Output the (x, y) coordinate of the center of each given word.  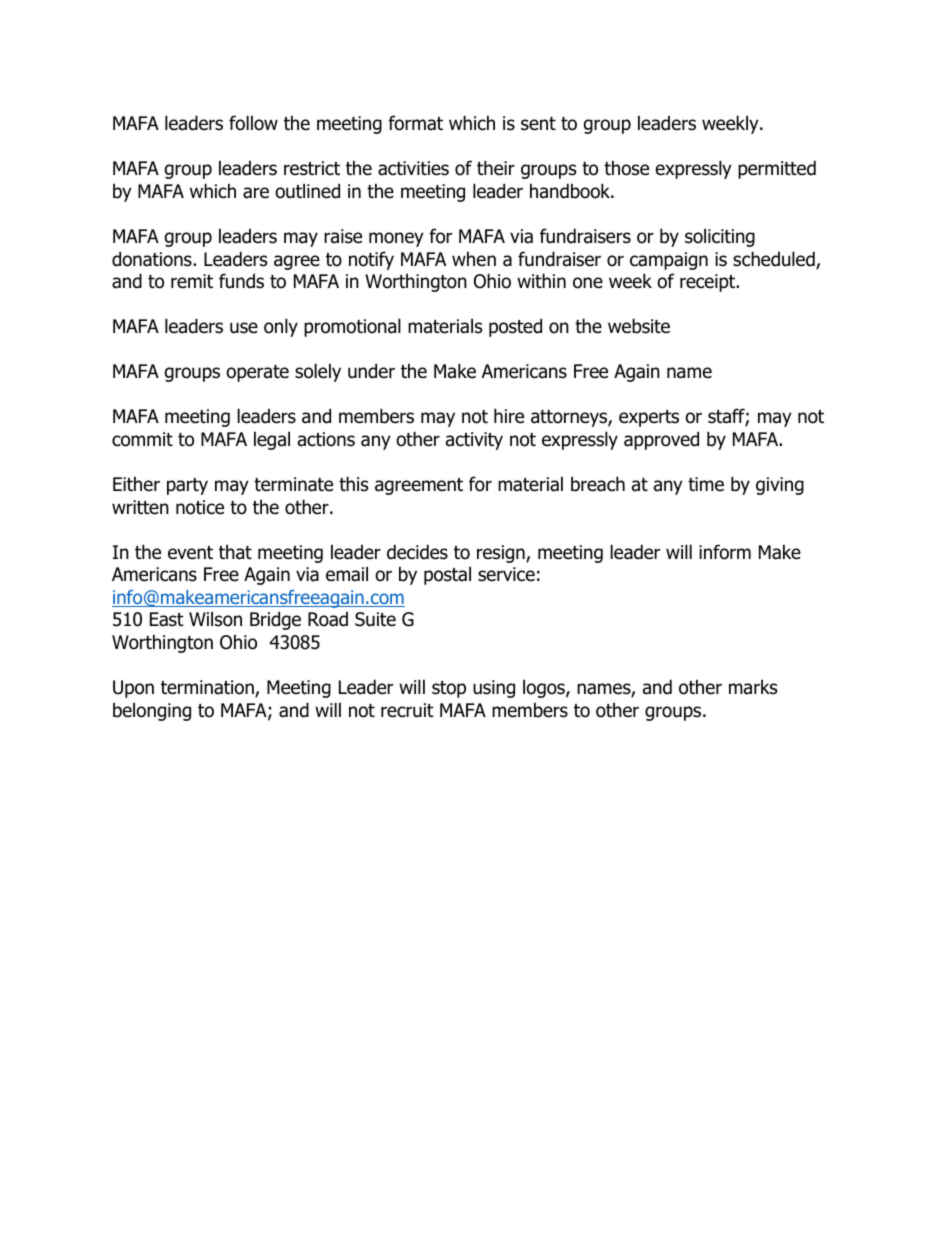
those (626, 168)
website (639, 326)
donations (153, 259)
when (474, 259)
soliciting (720, 237)
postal (447, 575)
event (190, 553)
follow (253, 123)
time (706, 484)
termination (208, 688)
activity (474, 441)
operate (257, 373)
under (371, 371)
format (415, 123)
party (187, 486)
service (506, 574)
